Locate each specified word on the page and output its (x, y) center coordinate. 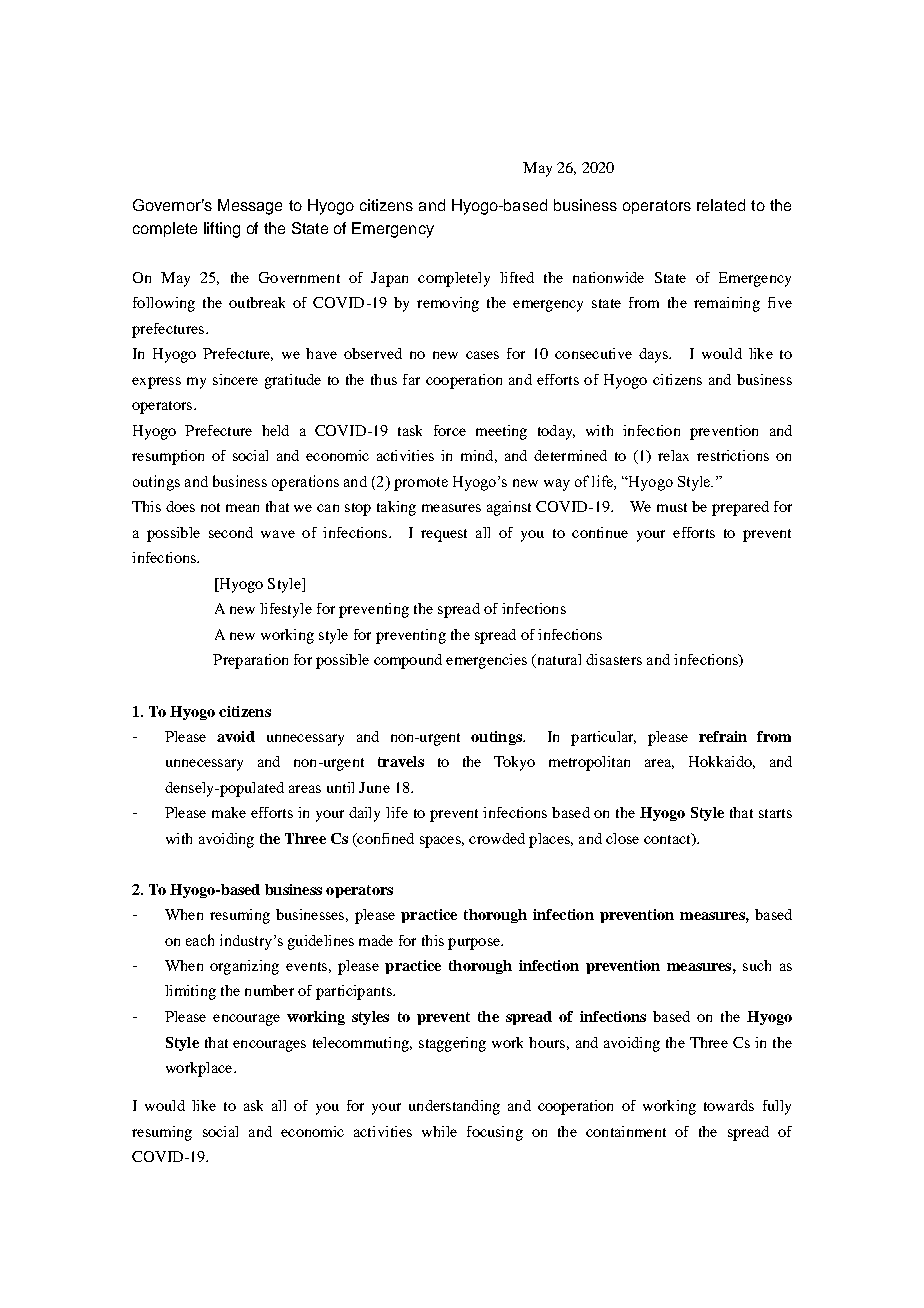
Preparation (250, 661)
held (275, 430)
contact (668, 839)
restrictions (733, 455)
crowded (497, 838)
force (450, 430)
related (721, 205)
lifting (222, 230)
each (200, 940)
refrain (723, 736)
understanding (454, 1107)
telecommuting (362, 1044)
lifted (517, 277)
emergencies (486, 661)
